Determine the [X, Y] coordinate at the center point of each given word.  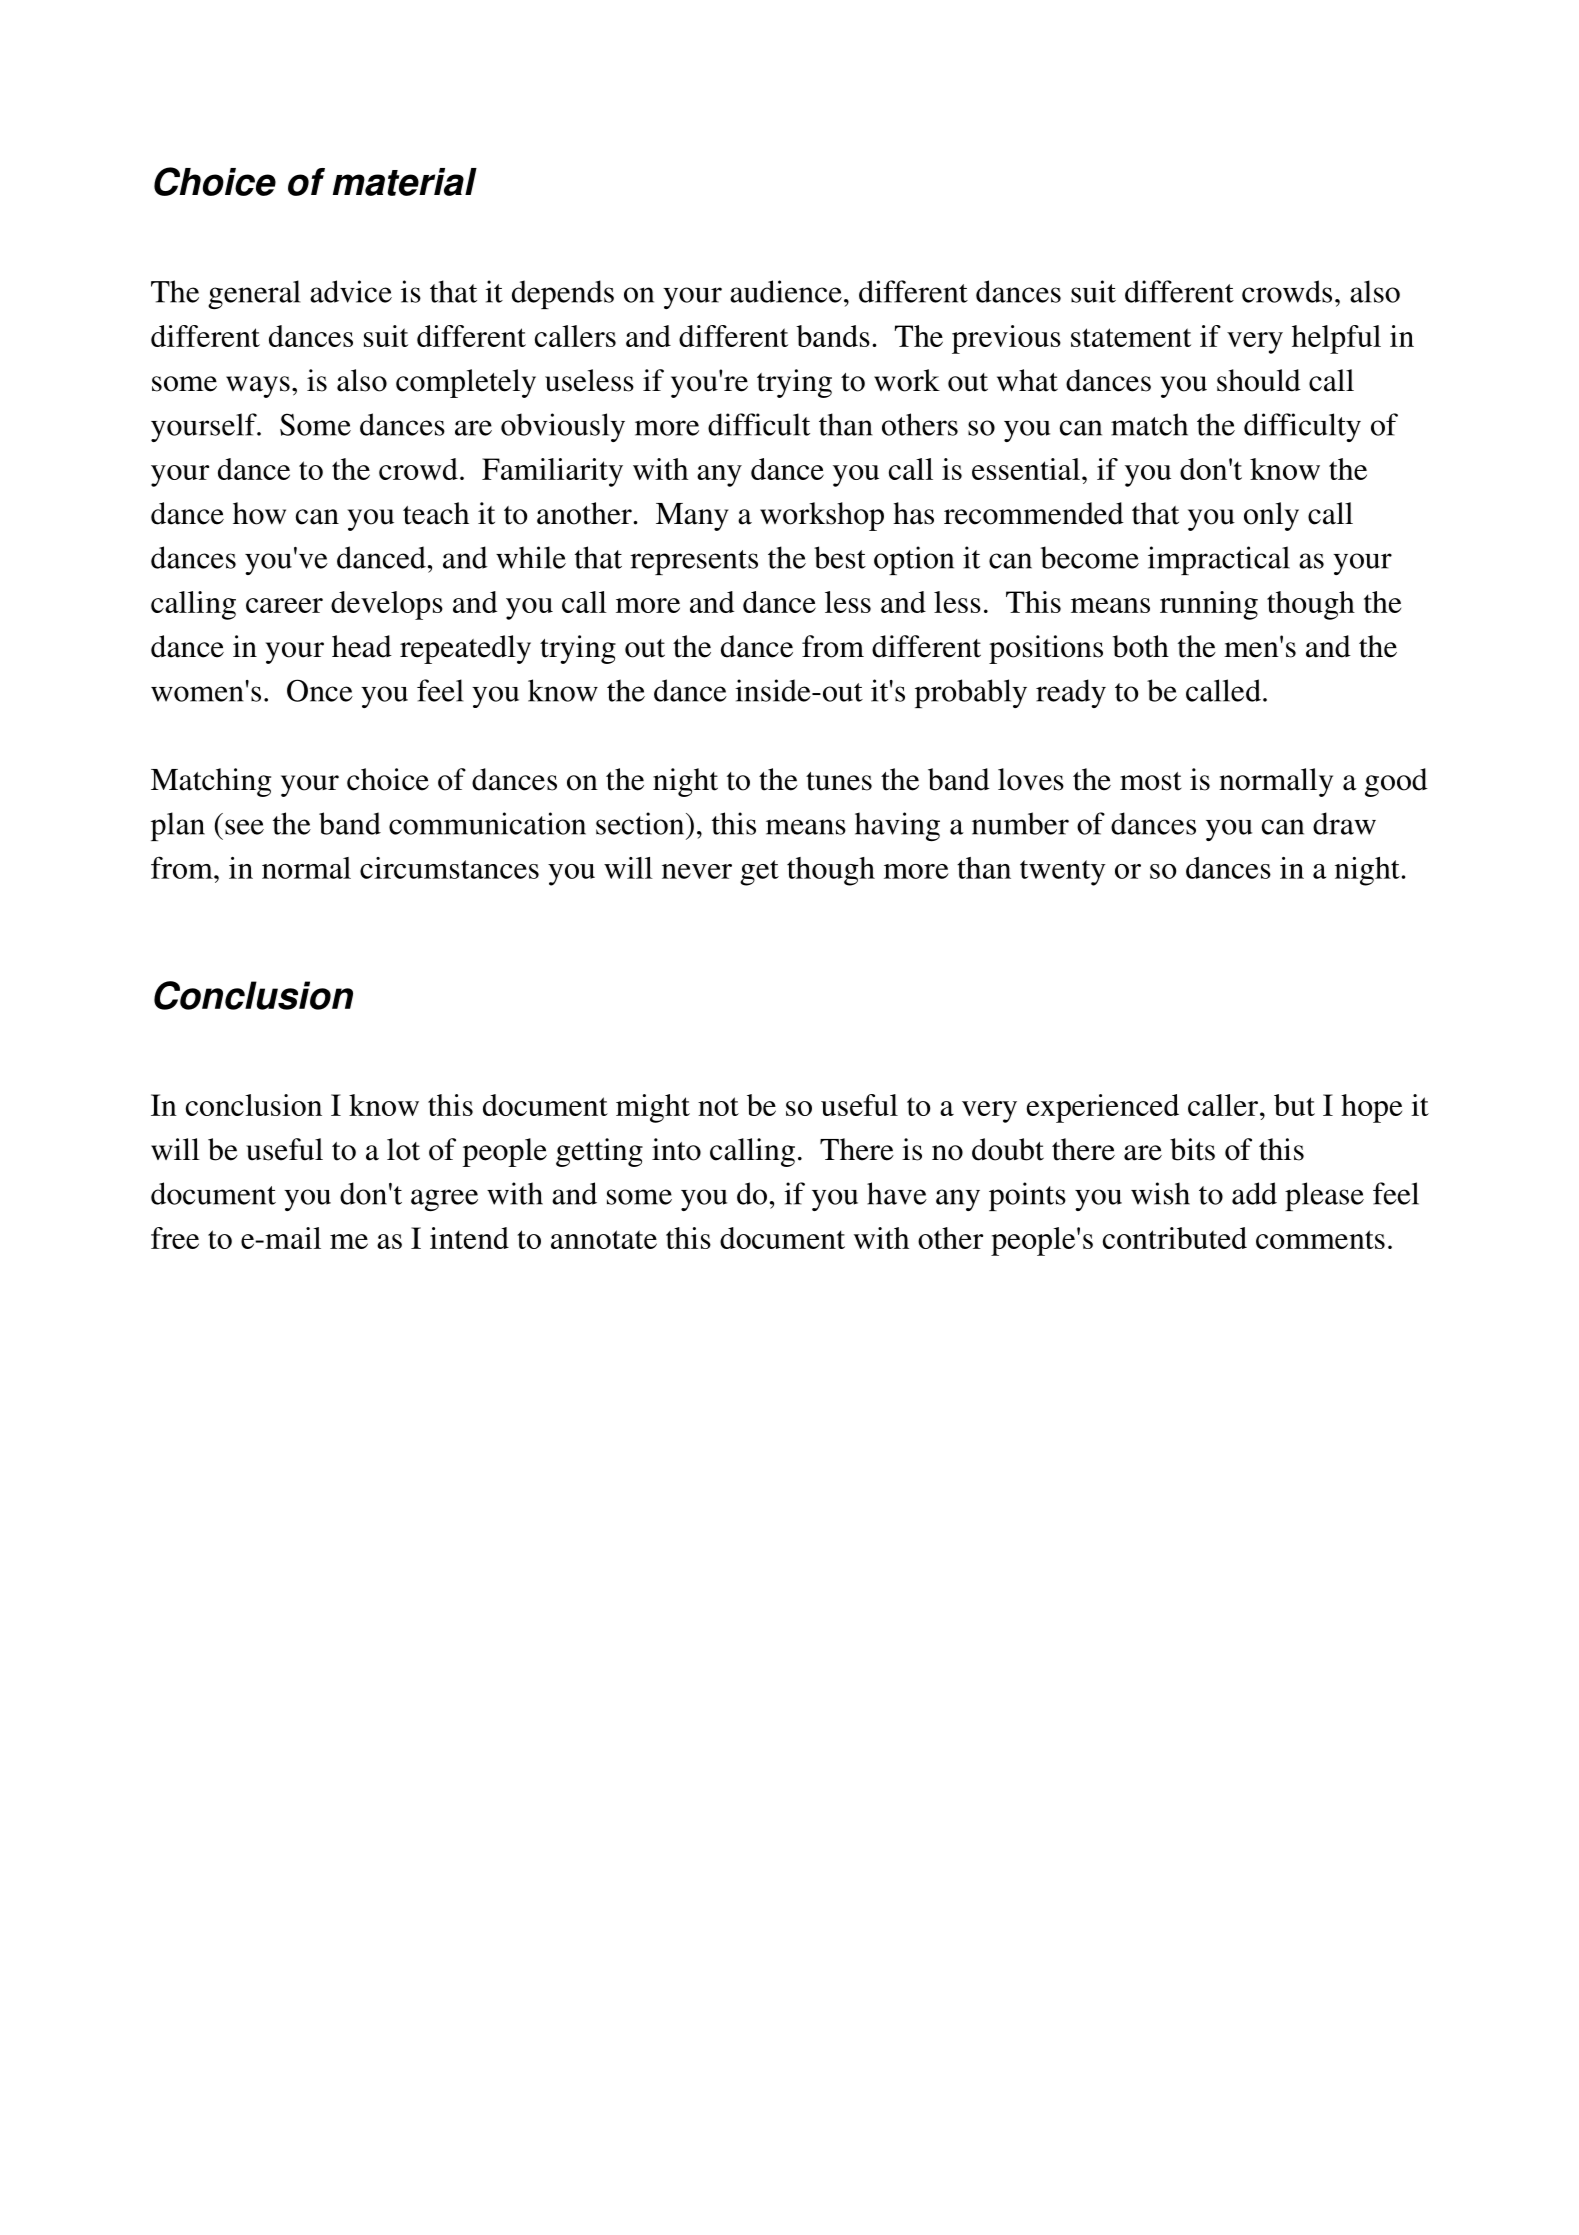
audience [786, 291]
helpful [1336, 339]
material [405, 182]
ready [1071, 693]
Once [320, 690]
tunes [839, 781]
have [897, 1193]
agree [444, 1200]
